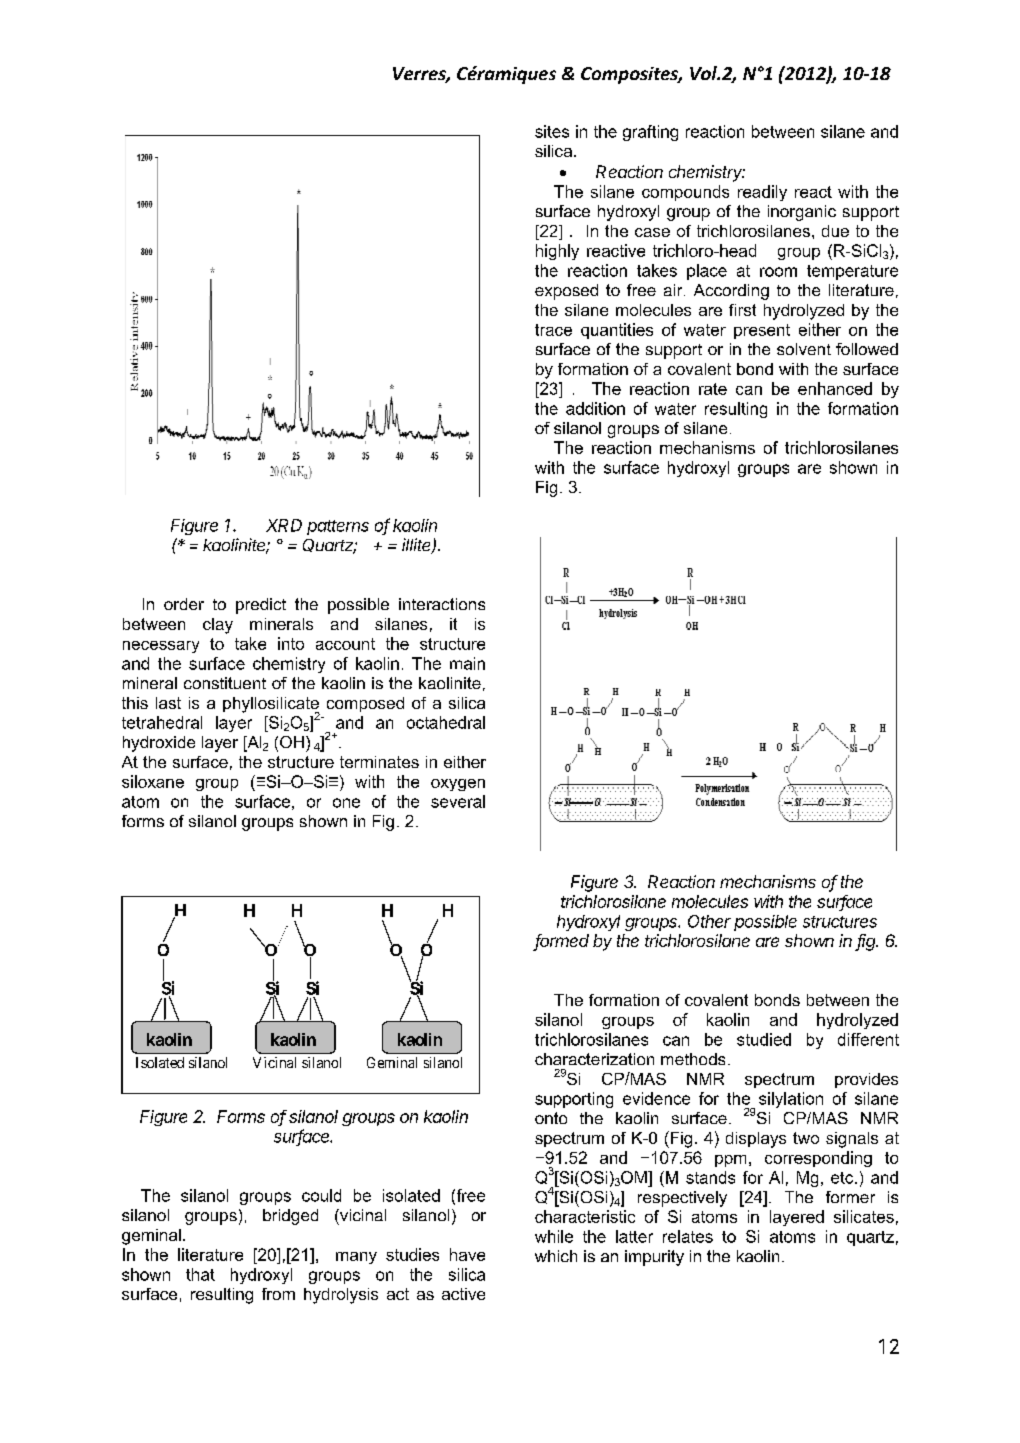 The width and height of the screenshot is (1020, 1443). What do you see at coordinates (802, 213) in the screenshot?
I see `inorganic` at bounding box center [802, 213].
